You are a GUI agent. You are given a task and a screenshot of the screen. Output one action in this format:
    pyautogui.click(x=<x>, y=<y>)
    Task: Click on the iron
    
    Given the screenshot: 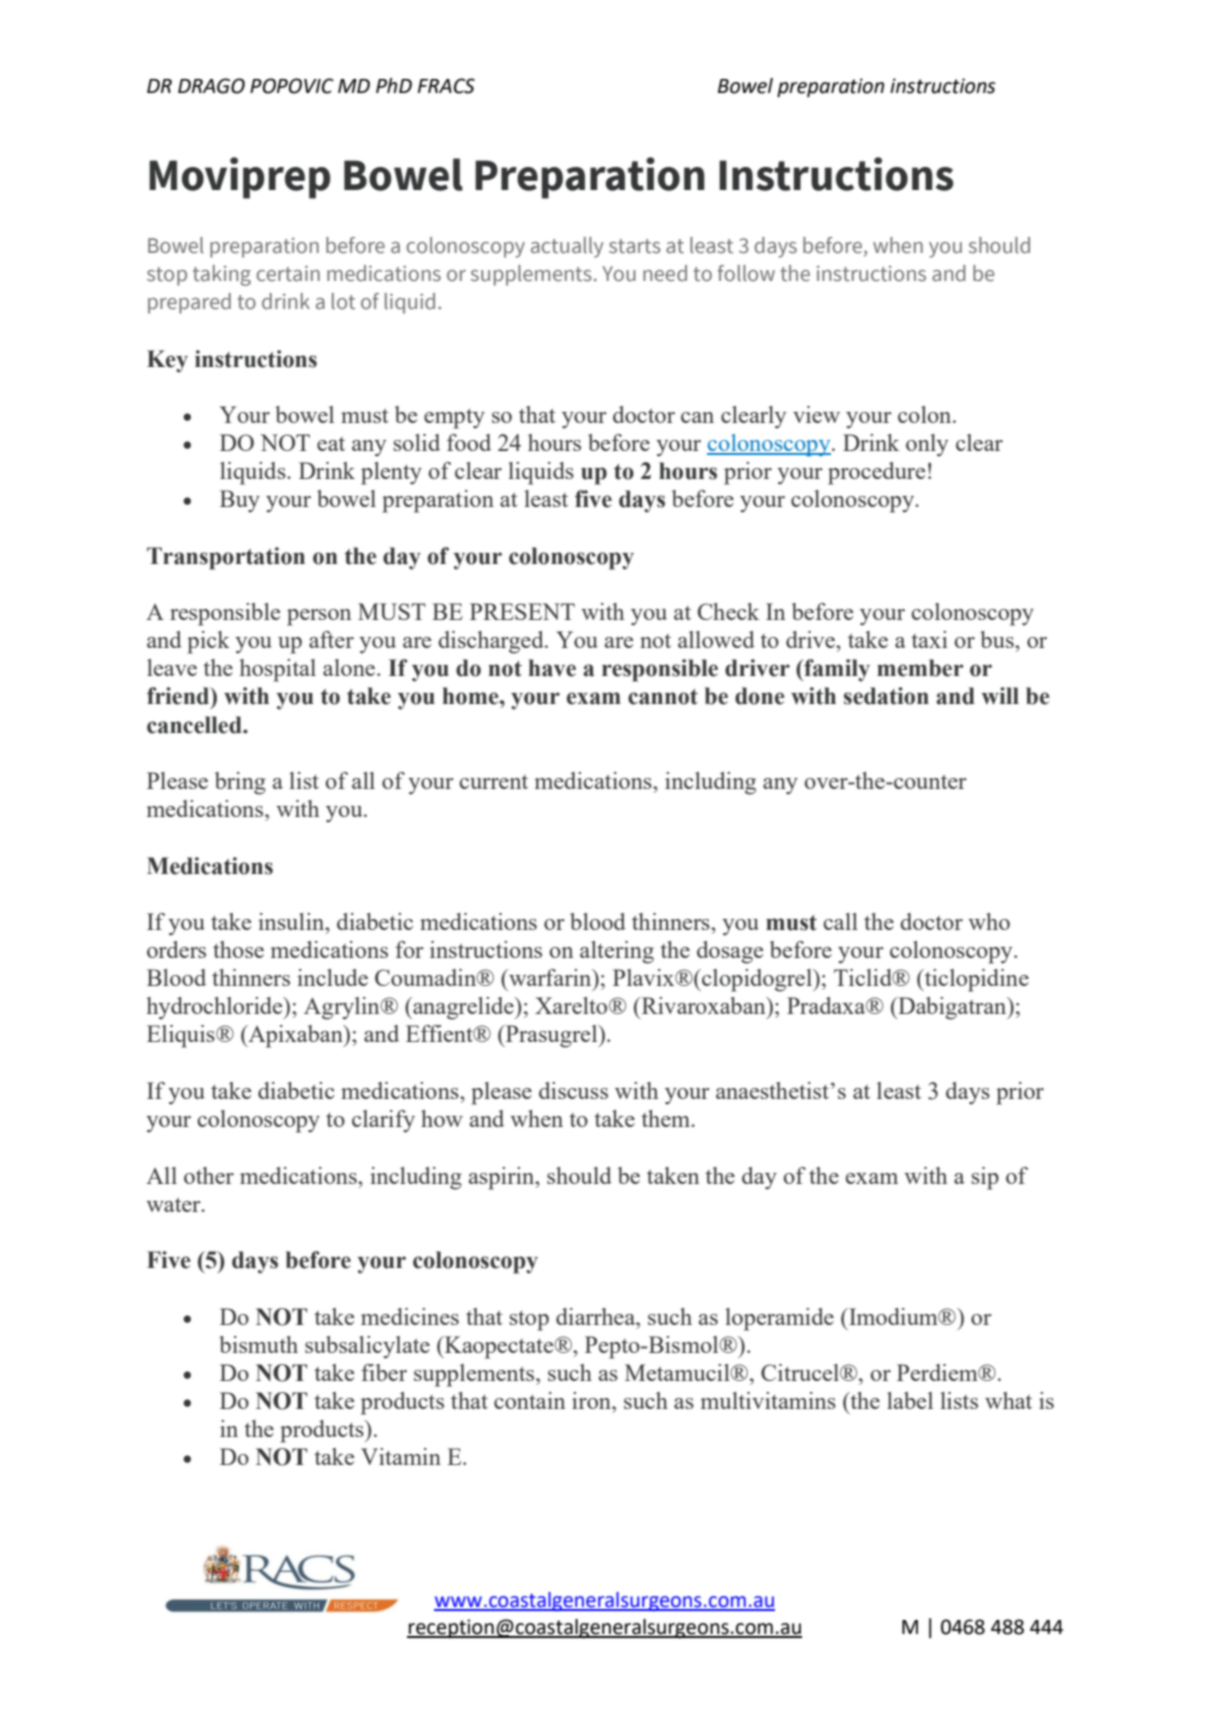 What is the action you would take?
    pyautogui.click(x=592, y=1400)
